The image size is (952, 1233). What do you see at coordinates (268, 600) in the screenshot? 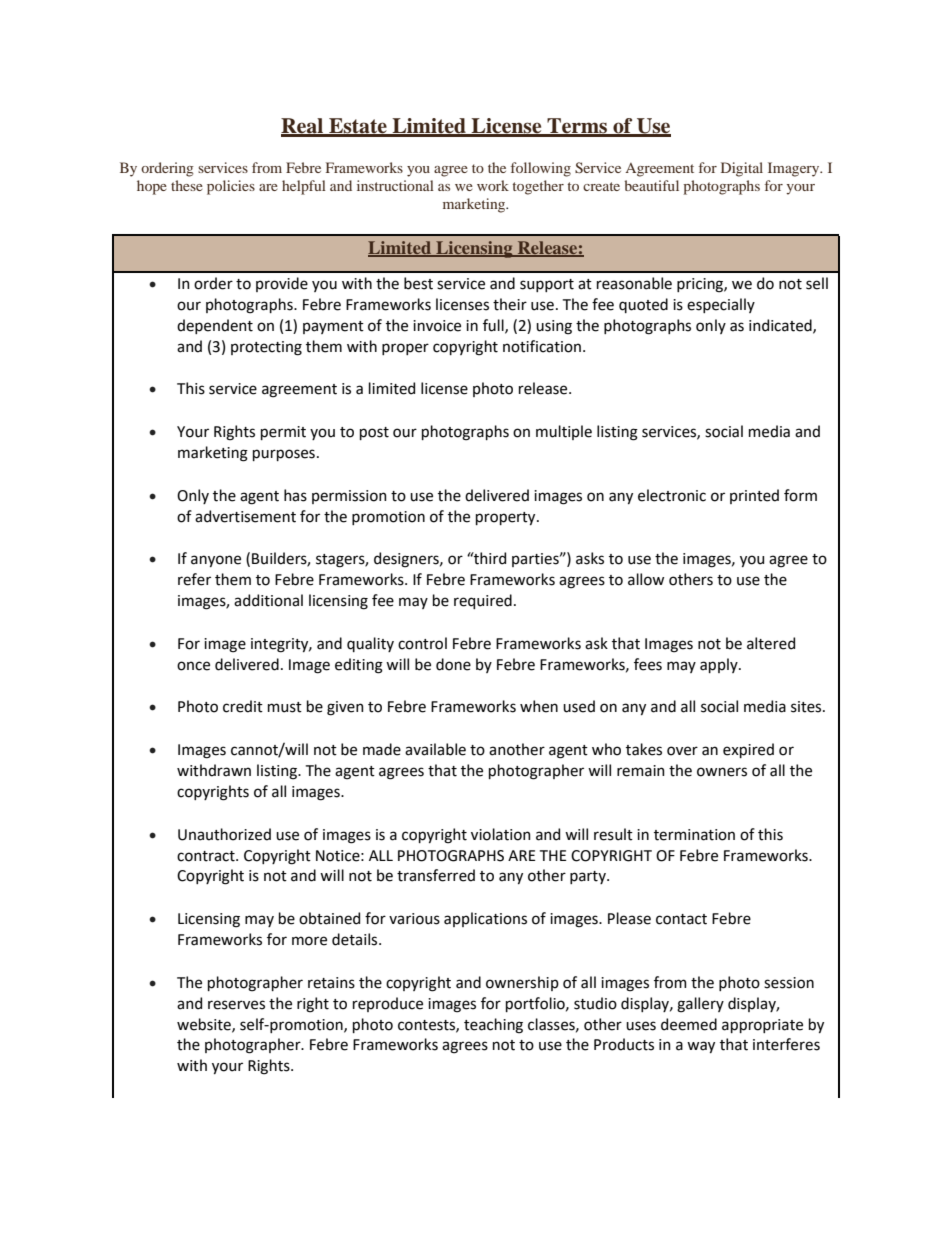
I see `additional` at bounding box center [268, 600].
